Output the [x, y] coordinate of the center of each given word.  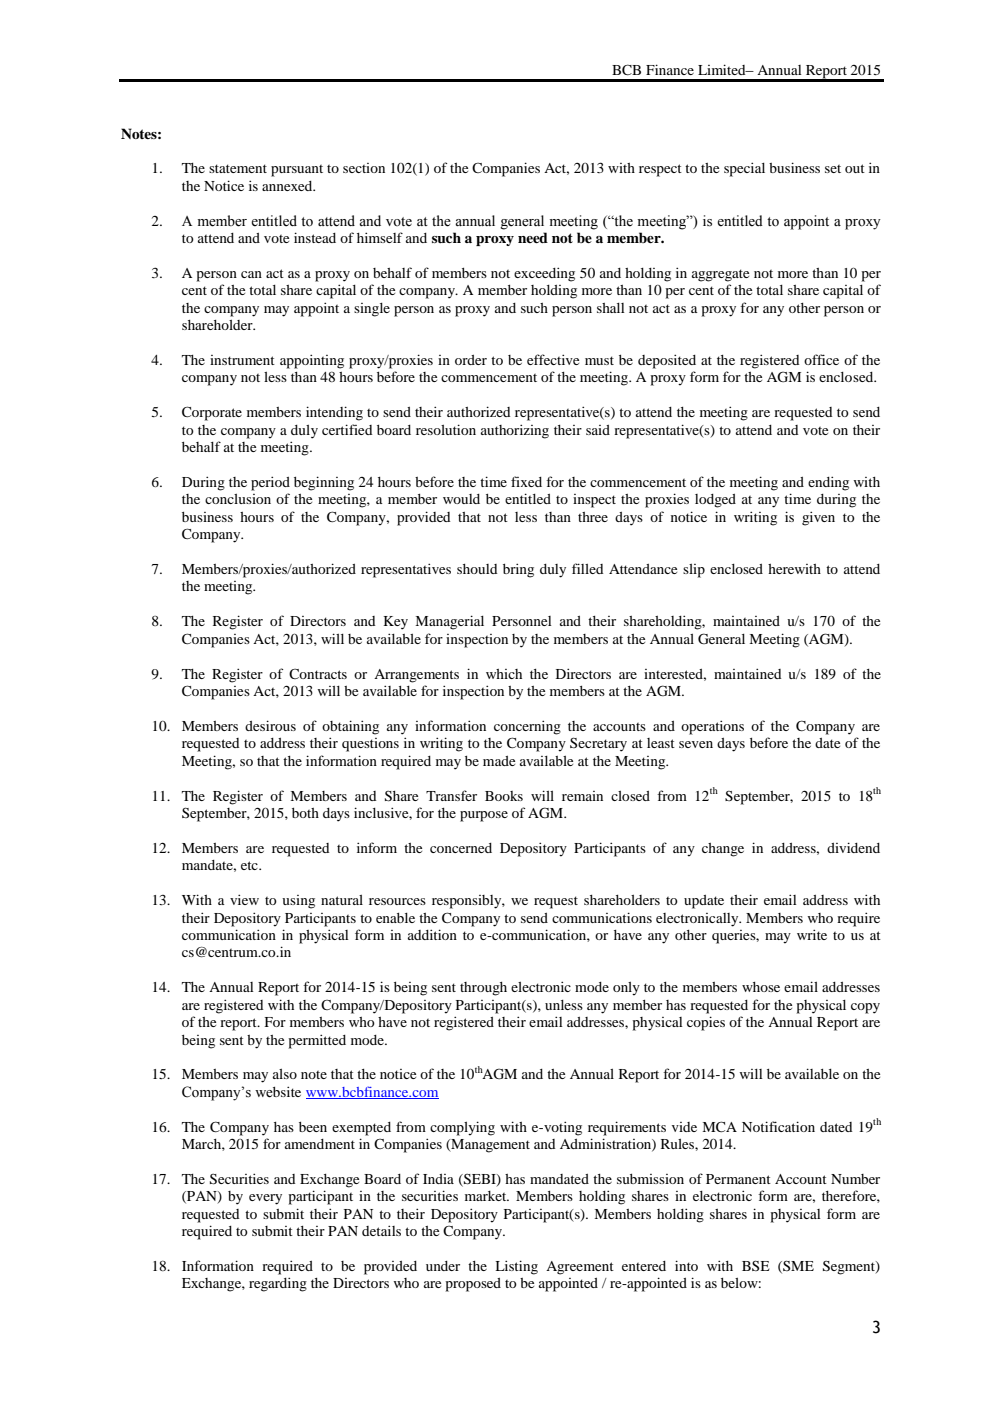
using [298, 902]
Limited [723, 69]
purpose [484, 816]
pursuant [297, 171]
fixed [526, 481]
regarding [278, 1284]
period [270, 483]
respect [660, 170]
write [812, 934]
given [818, 518]
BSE [756, 1265]
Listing [516, 1267]
